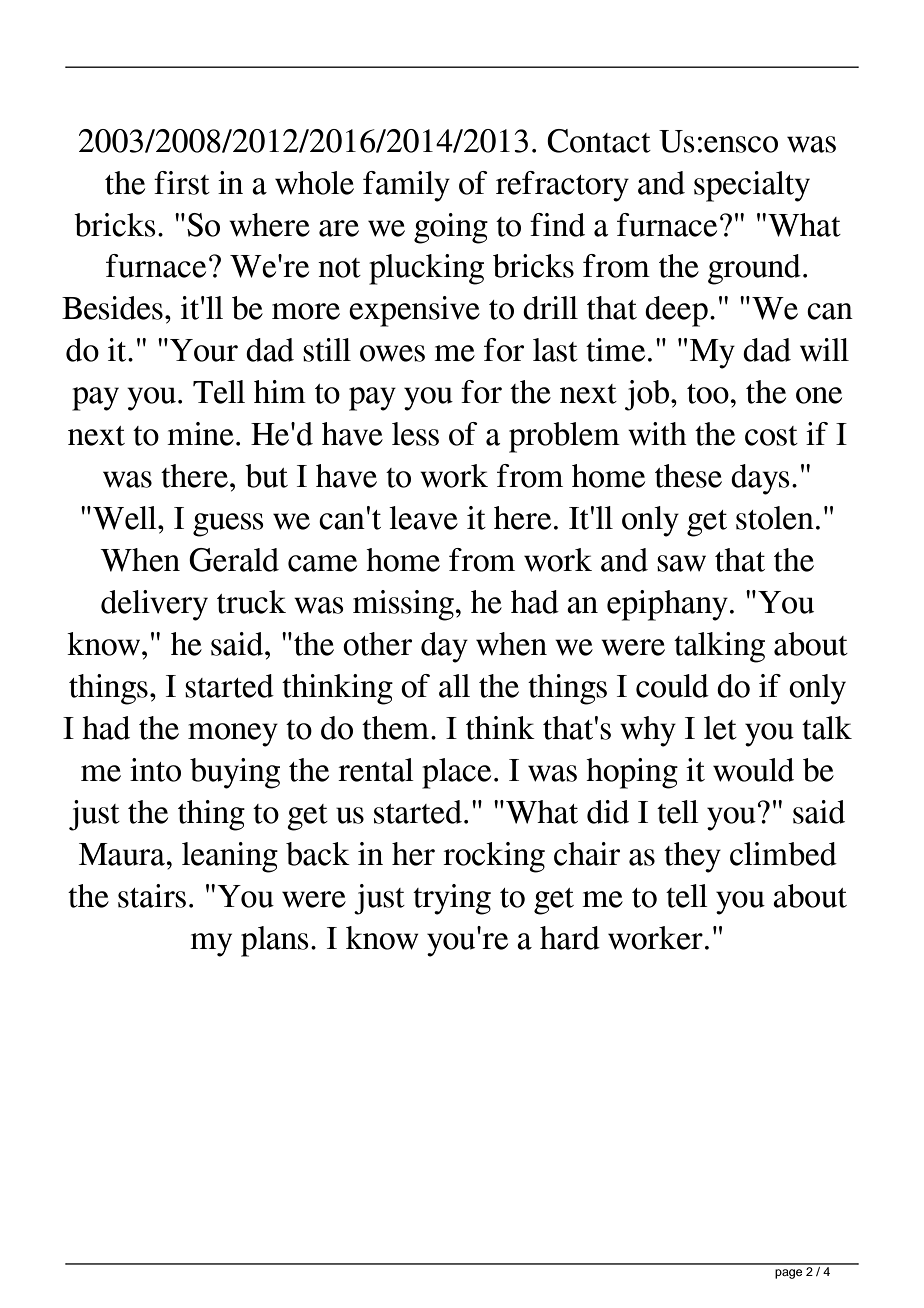 Image resolution: width=924 pixels, height=1308 pixels. What do you see at coordinates (423, 518) in the screenshot?
I see `leave` at bounding box center [423, 518].
